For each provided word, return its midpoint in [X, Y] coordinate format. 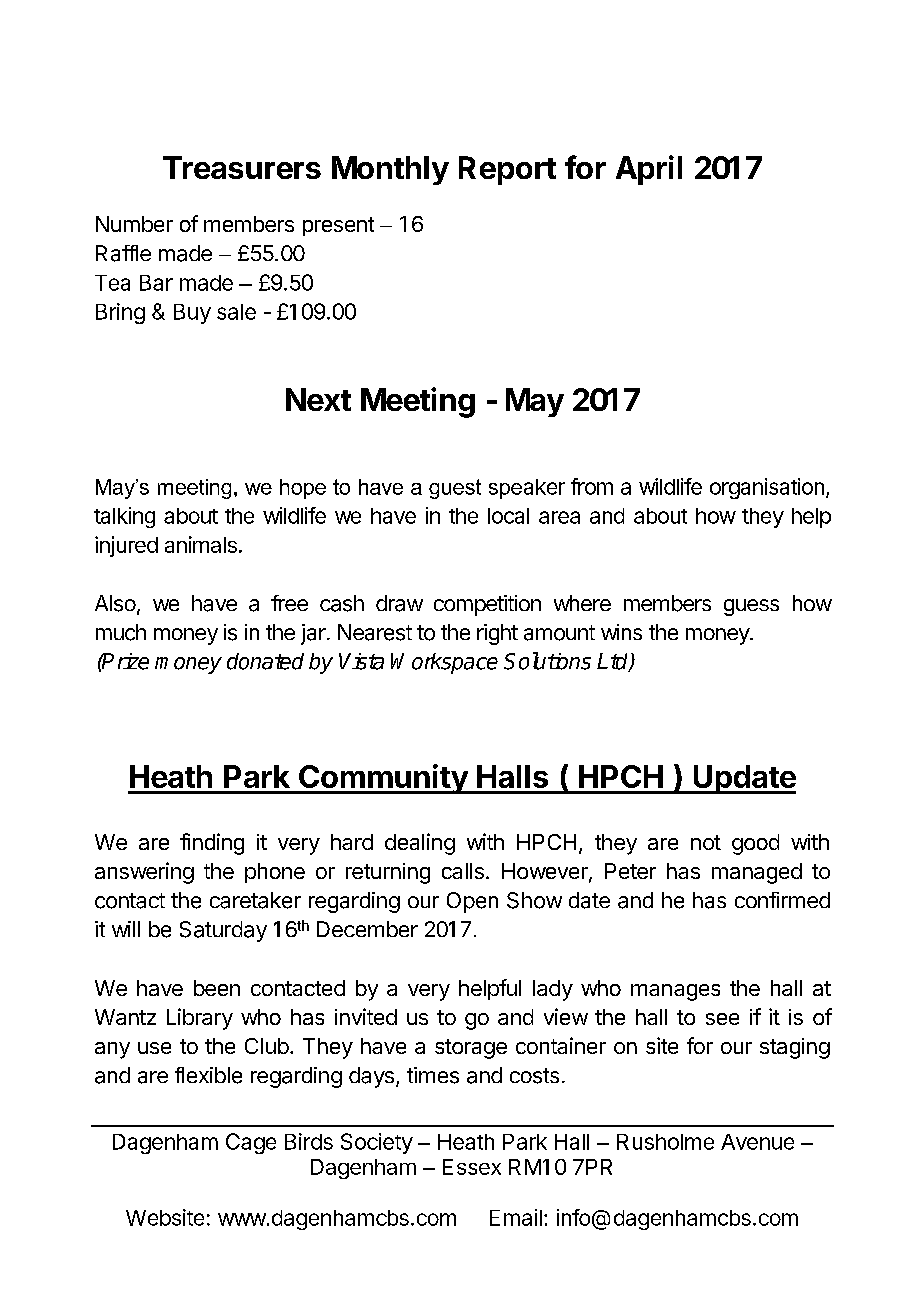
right [497, 634]
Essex [472, 1167]
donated [265, 661]
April [649, 170]
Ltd [614, 662]
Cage [251, 1143]
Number [134, 224]
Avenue [757, 1142]
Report [507, 170]
